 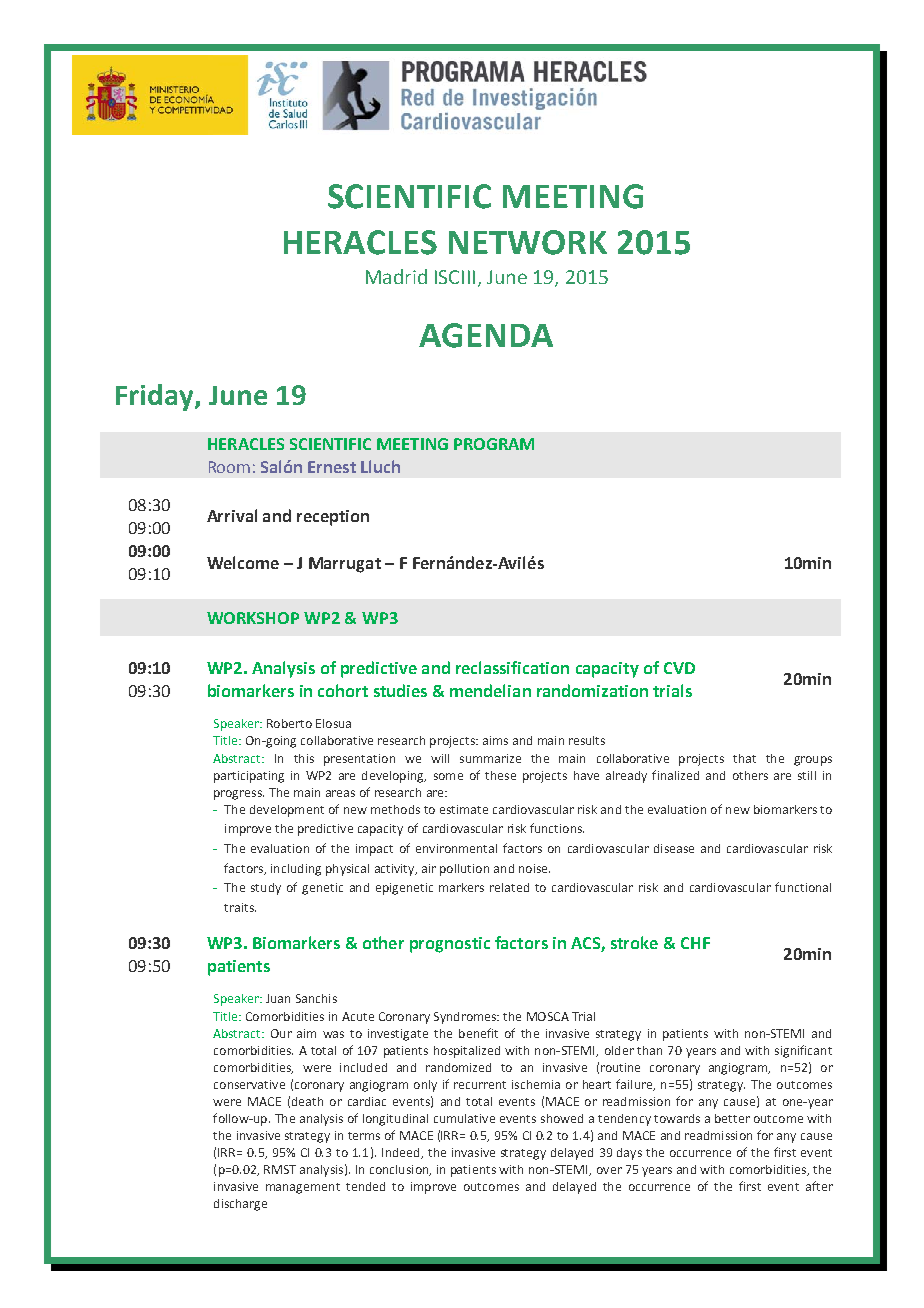 I want to click on better, so click(x=732, y=1118).
